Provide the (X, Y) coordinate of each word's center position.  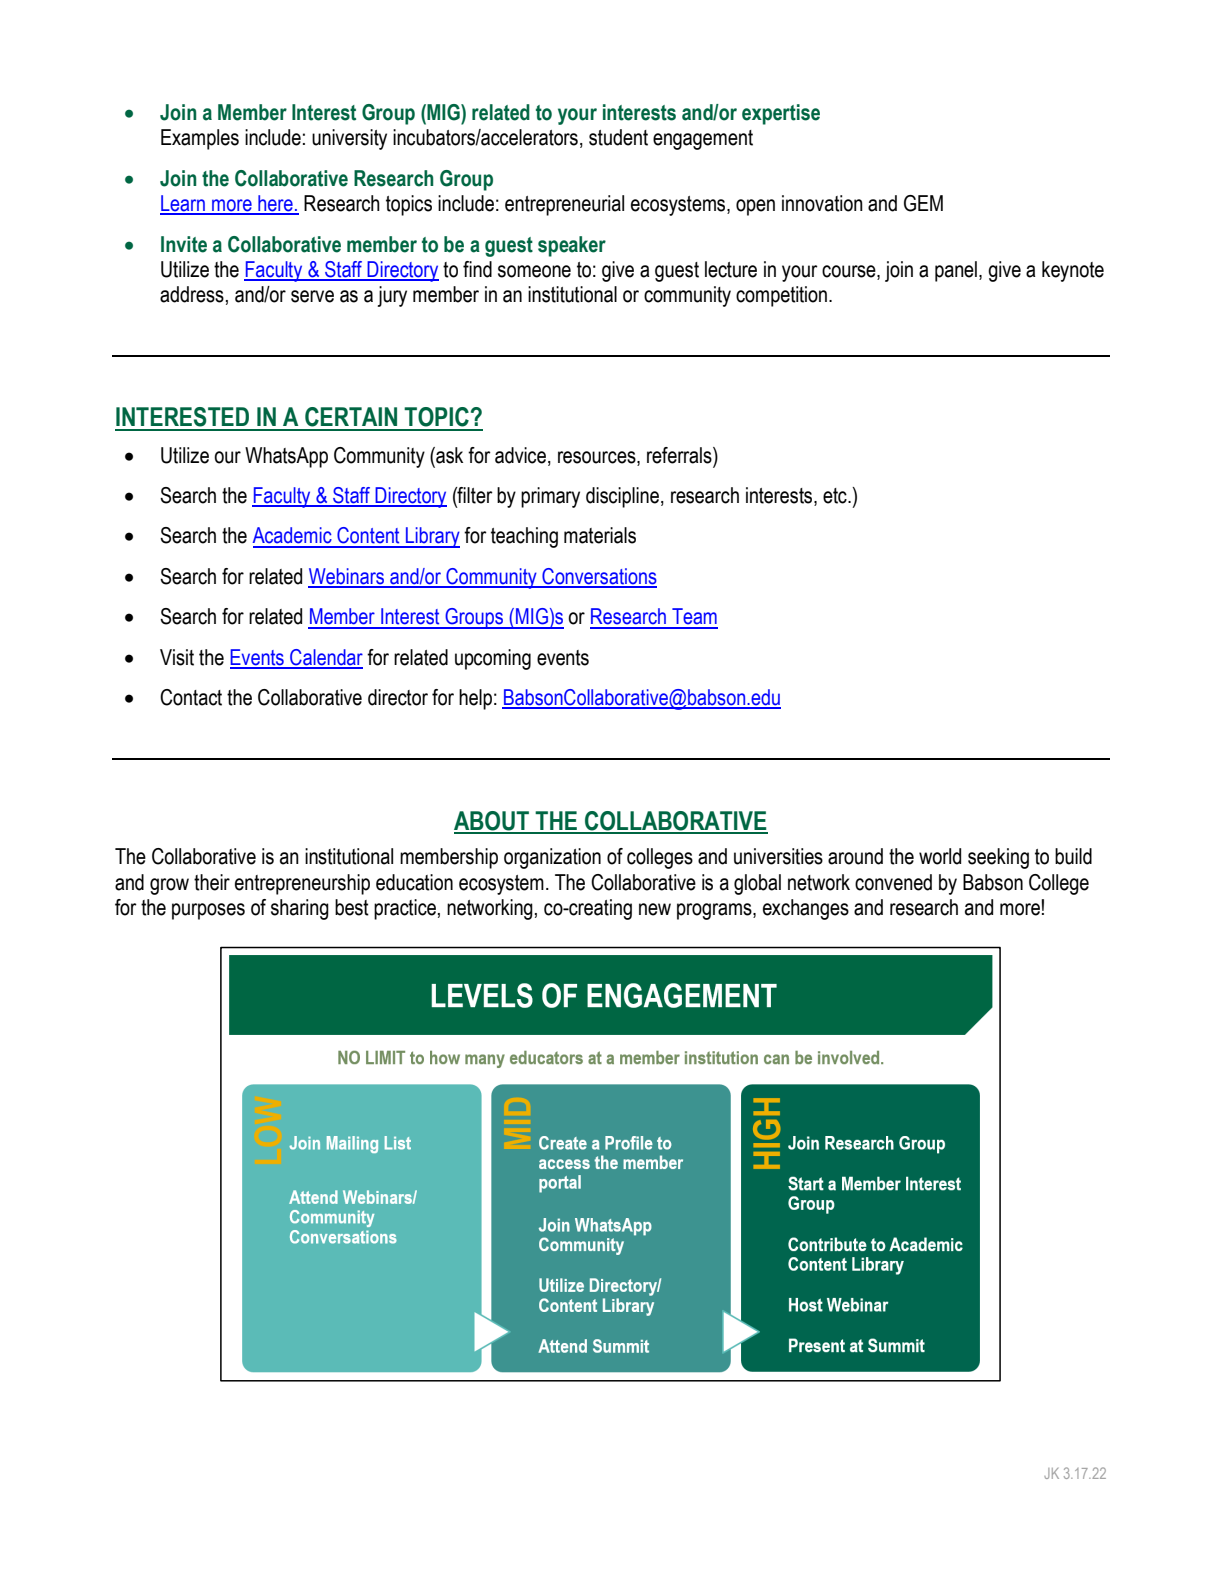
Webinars (347, 577)
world (940, 856)
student (618, 137)
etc (836, 496)
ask (448, 455)
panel (956, 271)
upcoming (493, 659)
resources (598, 457)
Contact (191, 697)
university (349, 139)
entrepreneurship (302, 884)
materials (600, 535)
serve (312, 296)
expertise (781, 114)
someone (534, 271)
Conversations (598, 577)
